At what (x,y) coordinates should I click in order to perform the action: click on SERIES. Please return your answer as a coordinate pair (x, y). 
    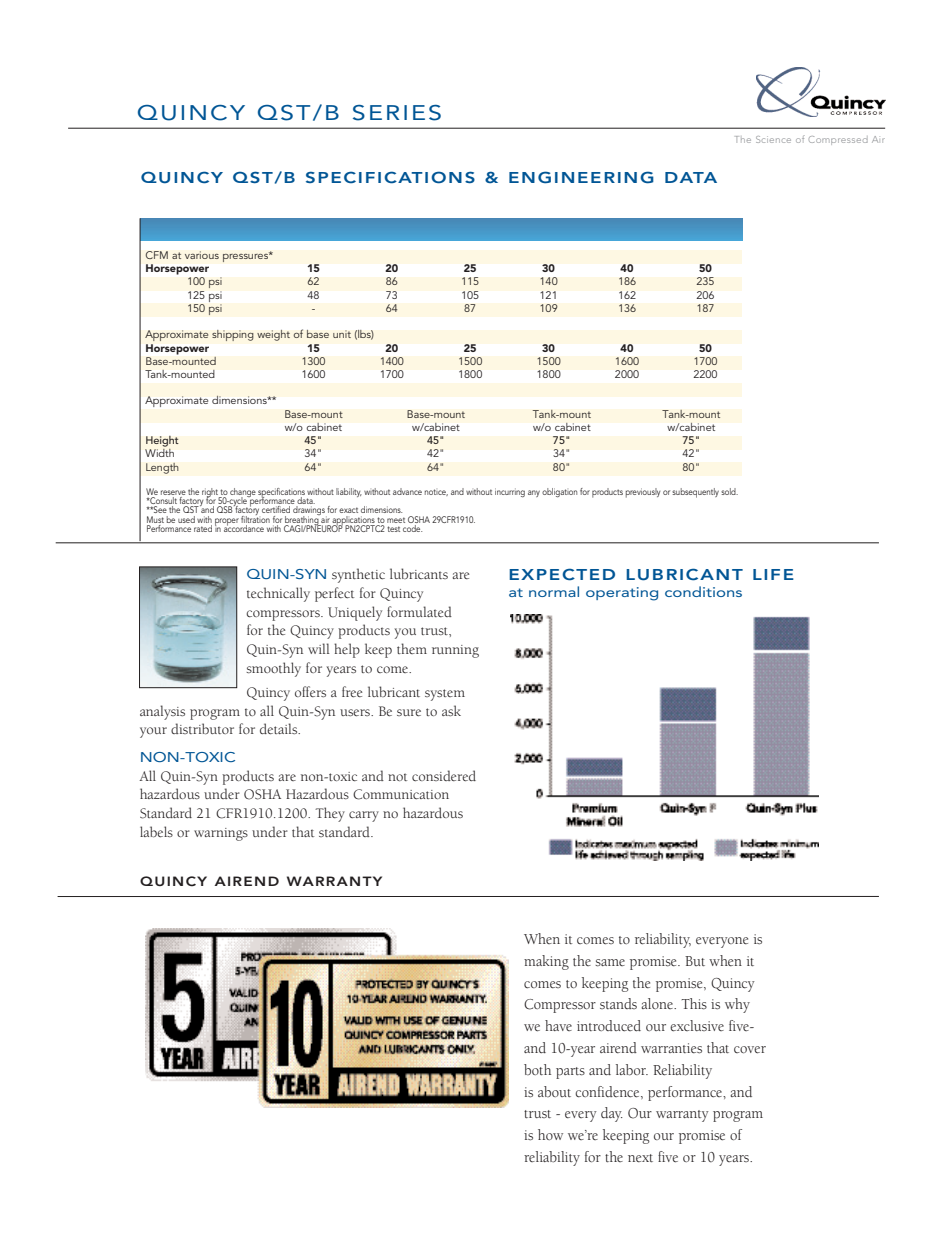
    Looking at the image, I should click on (397, 113).
